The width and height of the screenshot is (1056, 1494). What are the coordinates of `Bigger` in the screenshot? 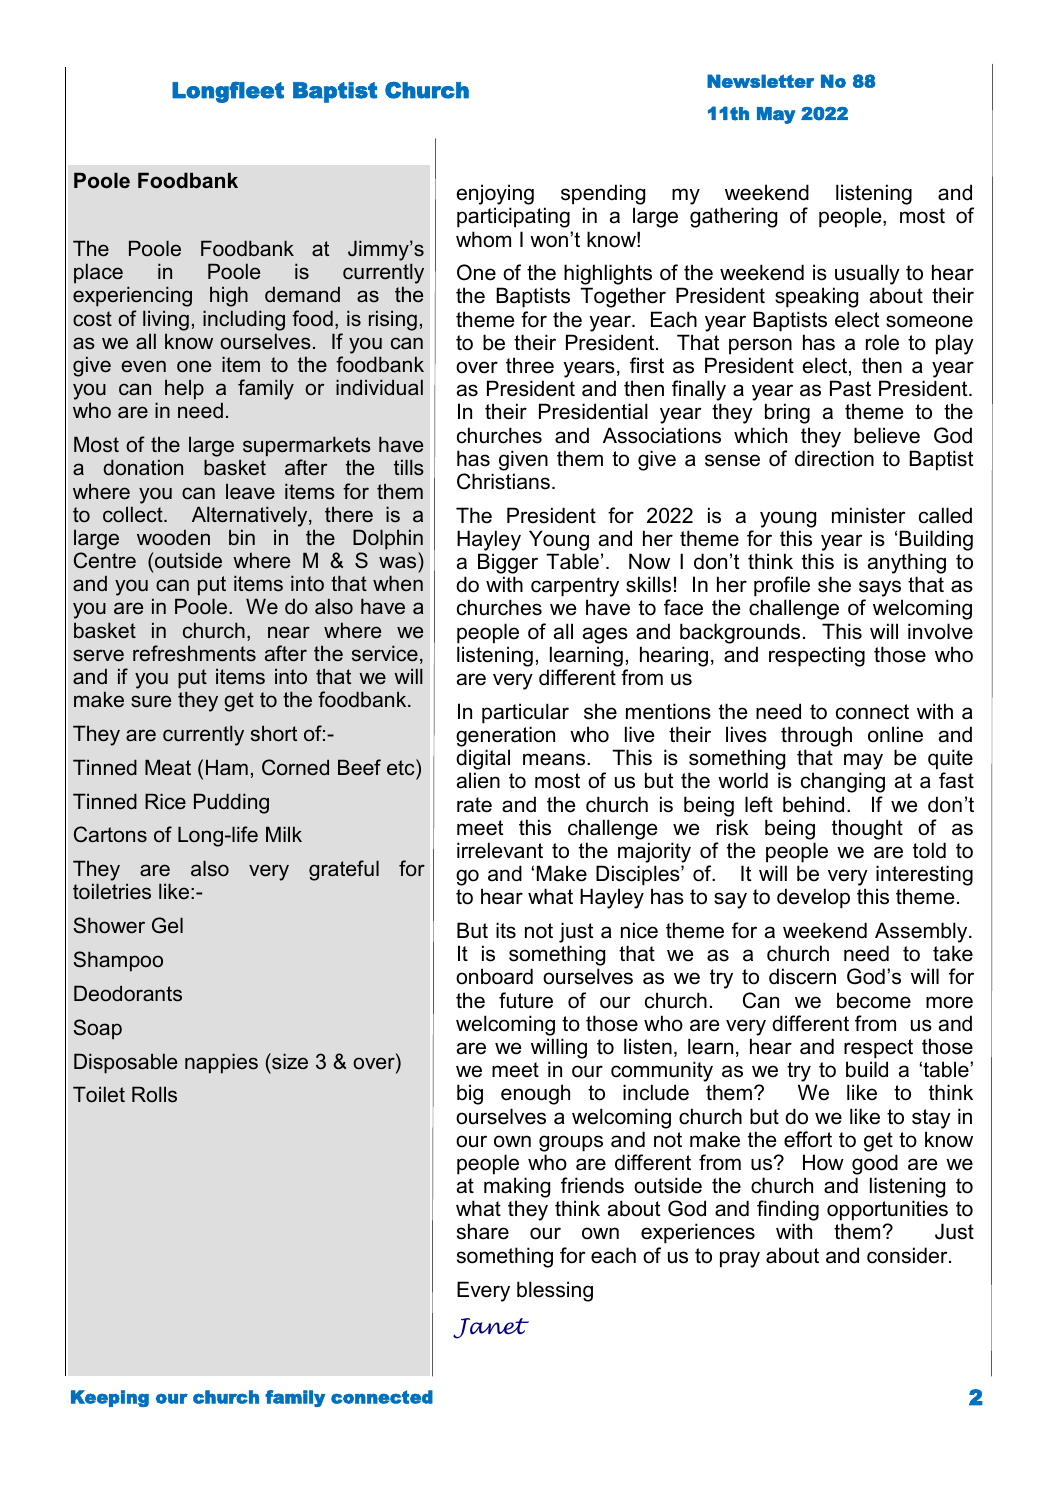 It's located at (508, 563).
